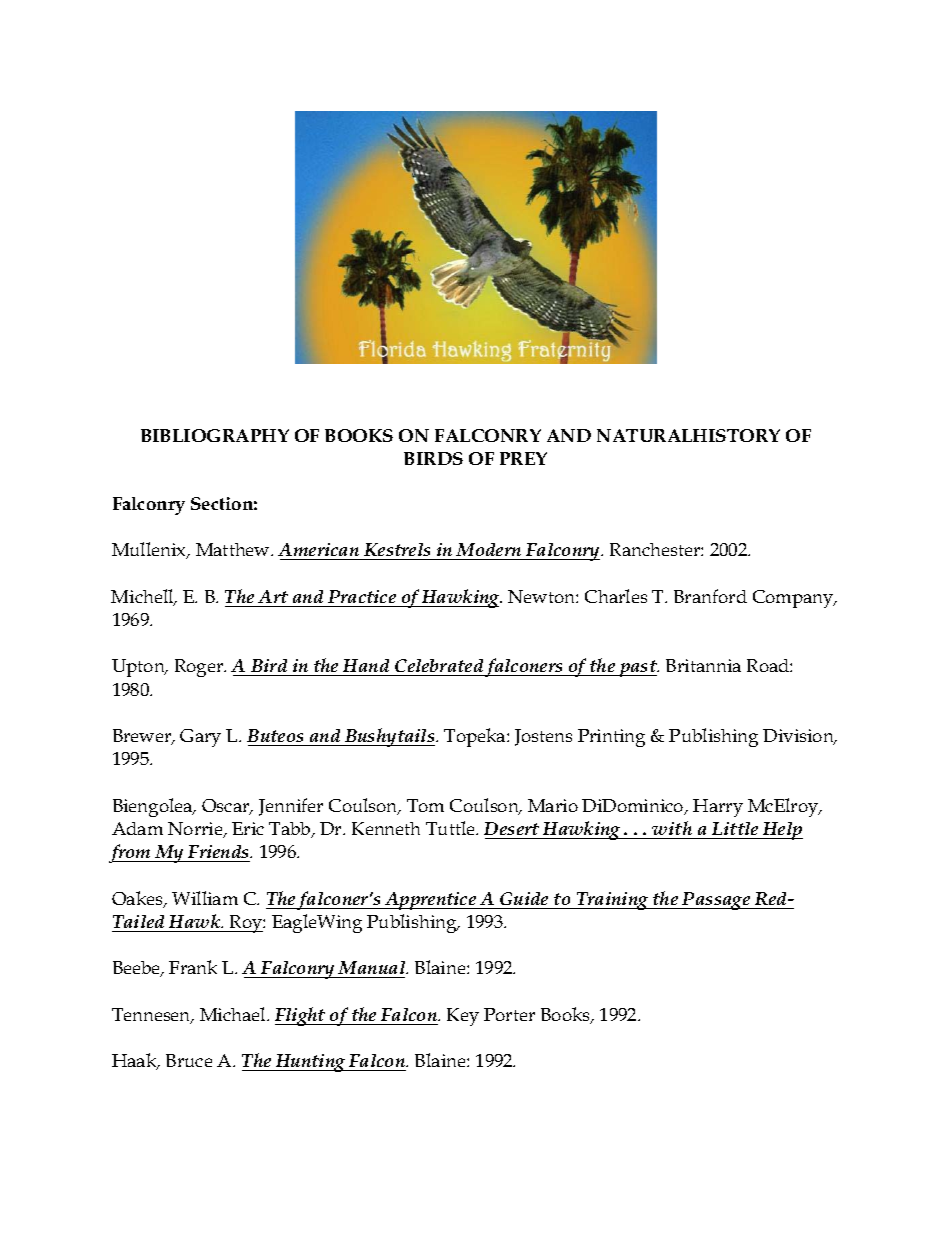 The image size is (952, 1233). I want to click on Practice, so click(362, 596).
